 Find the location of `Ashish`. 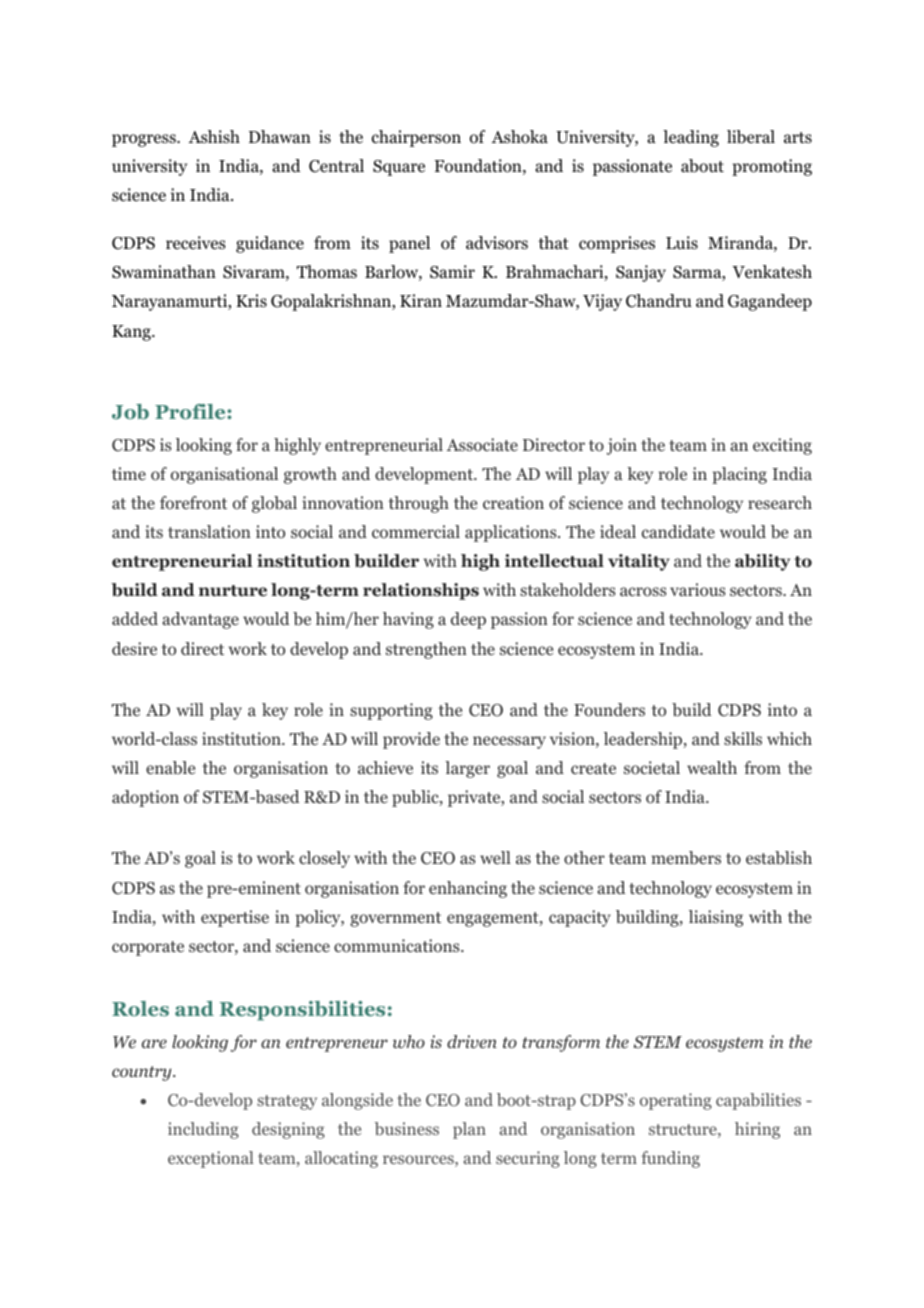

Ashish is located at coordinates (214, 136).
